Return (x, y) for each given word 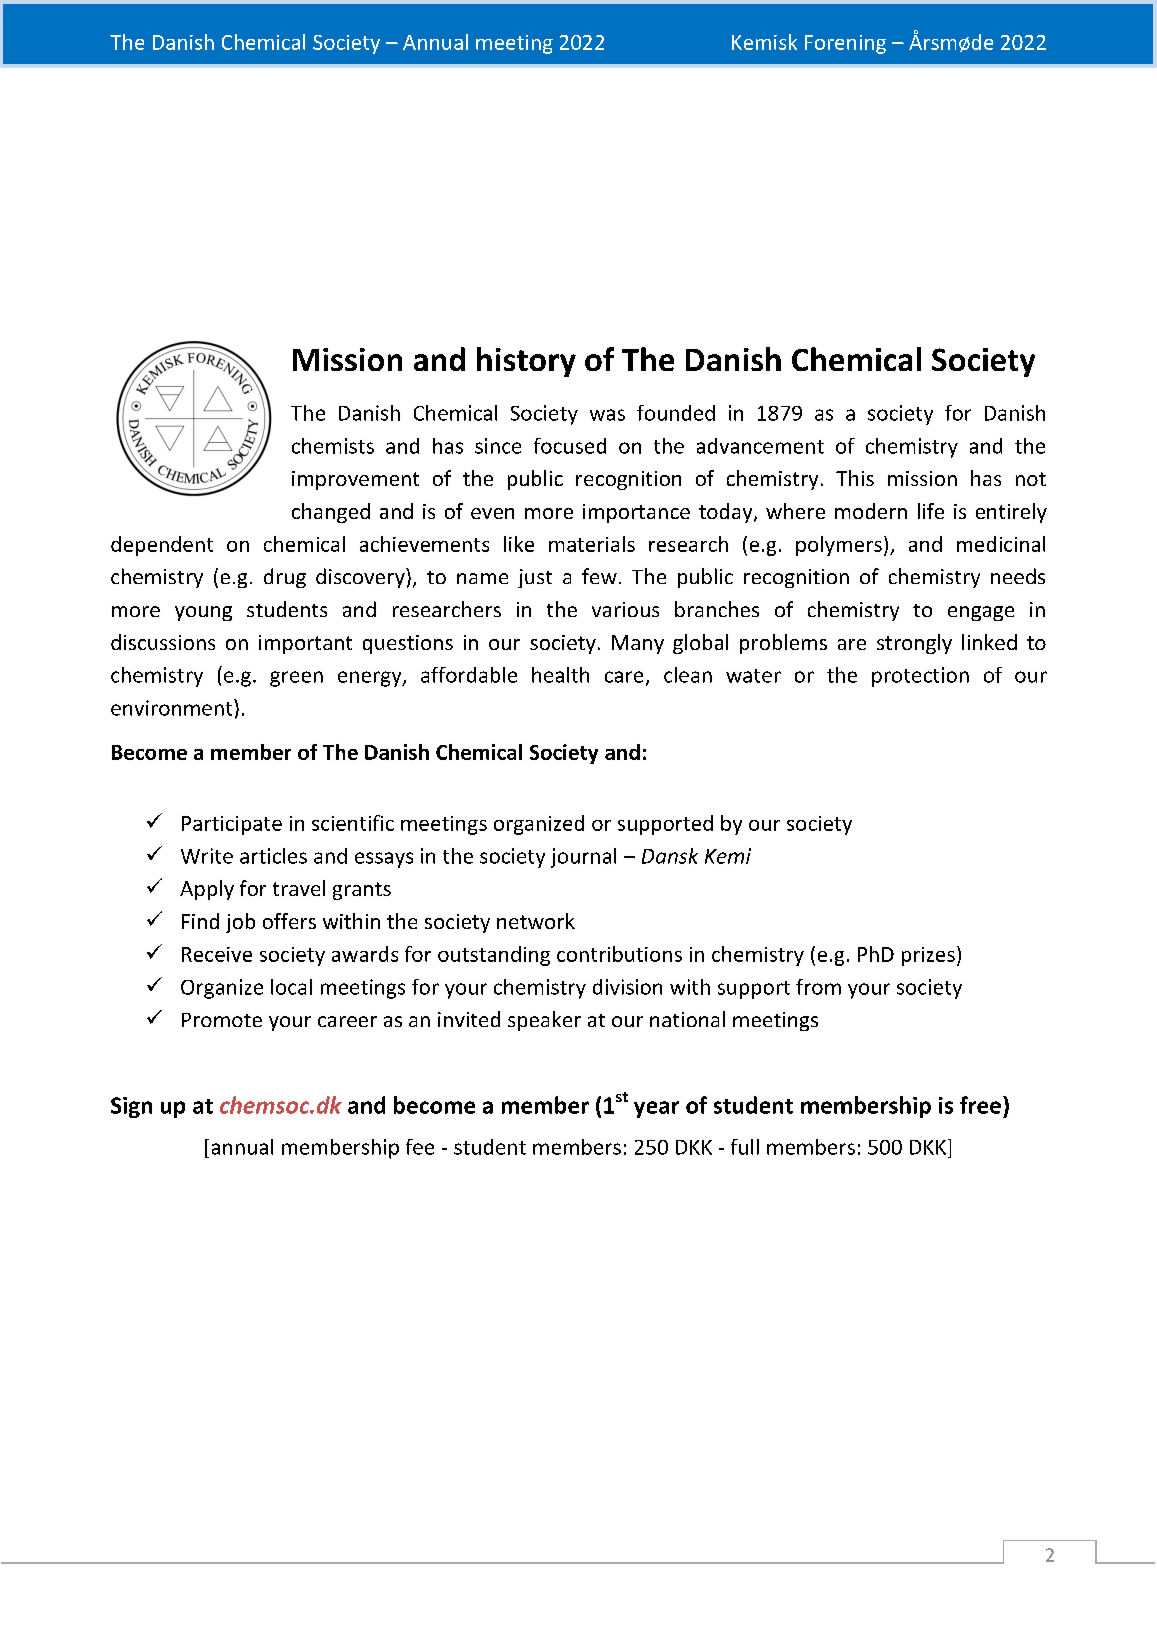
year (656, 1109)
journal (583, 858)
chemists (333, 446)
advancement (760, 446)
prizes (928, 956)
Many (638, 644)
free (980, 1105)
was (607, 415)
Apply (207, 890)
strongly (914, 644)
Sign (131, 1107)
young (203, 613)
